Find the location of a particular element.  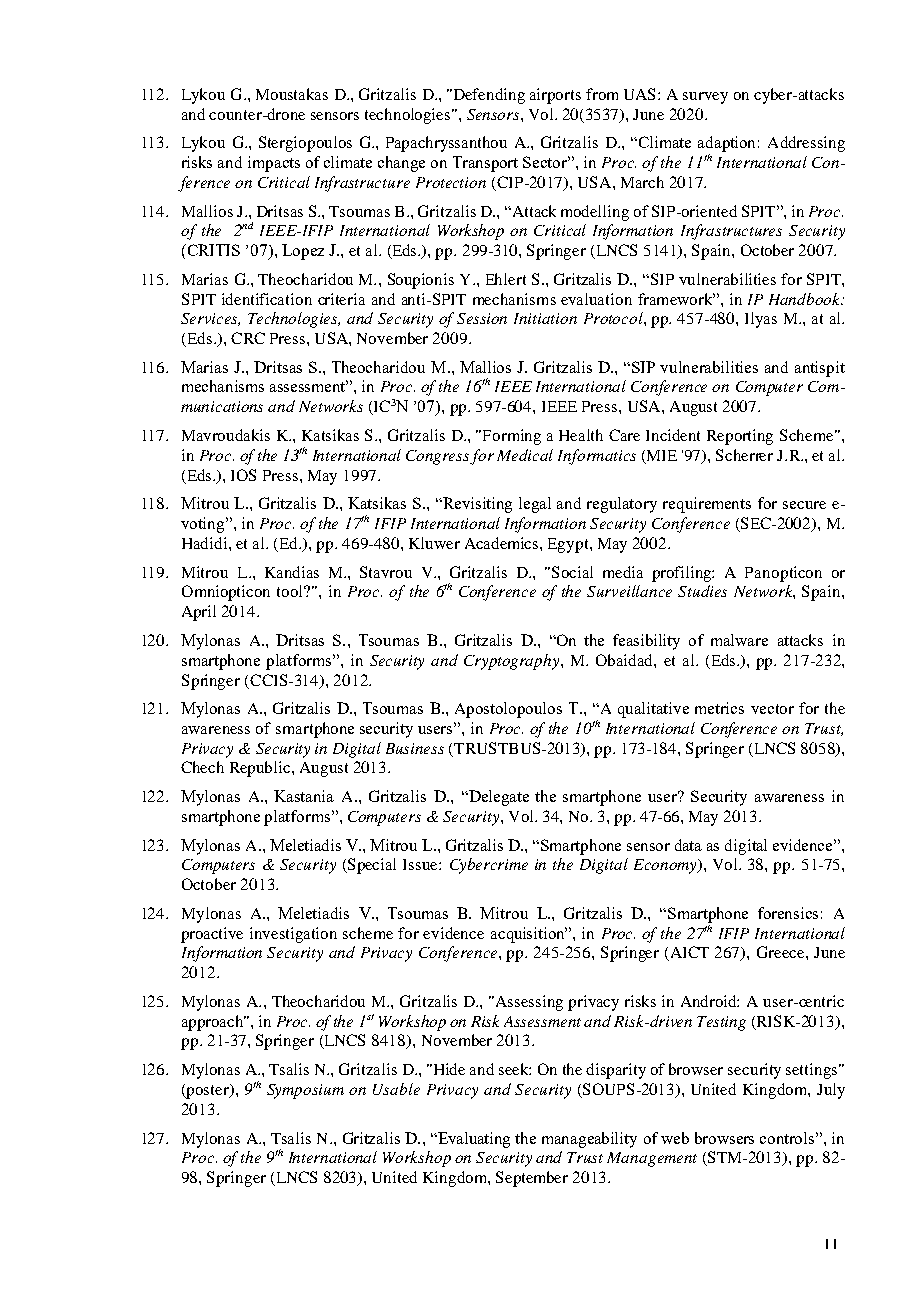

Defending is located at coordinates (488, 96).
